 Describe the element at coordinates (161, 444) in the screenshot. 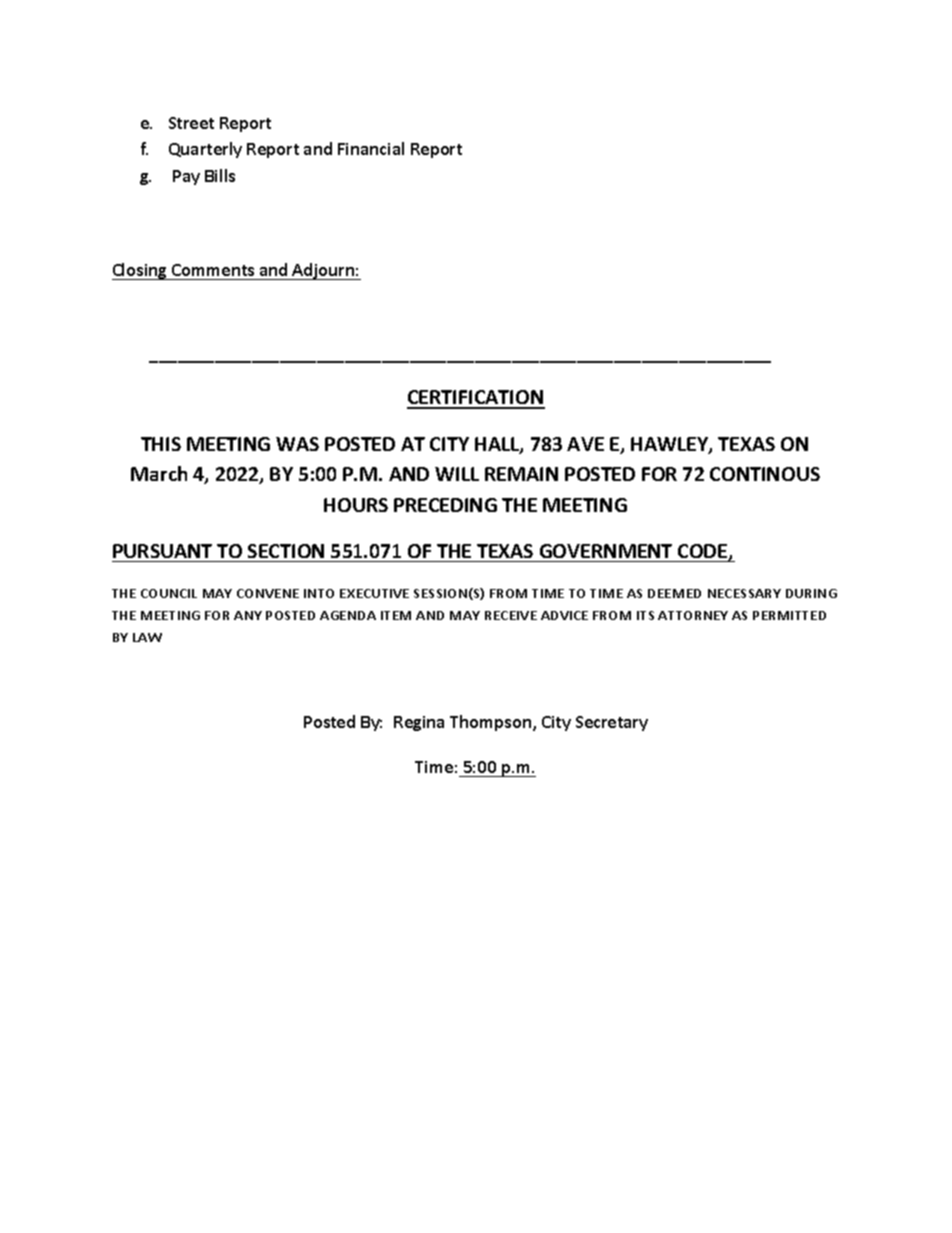

I see `THIS` at that location.
